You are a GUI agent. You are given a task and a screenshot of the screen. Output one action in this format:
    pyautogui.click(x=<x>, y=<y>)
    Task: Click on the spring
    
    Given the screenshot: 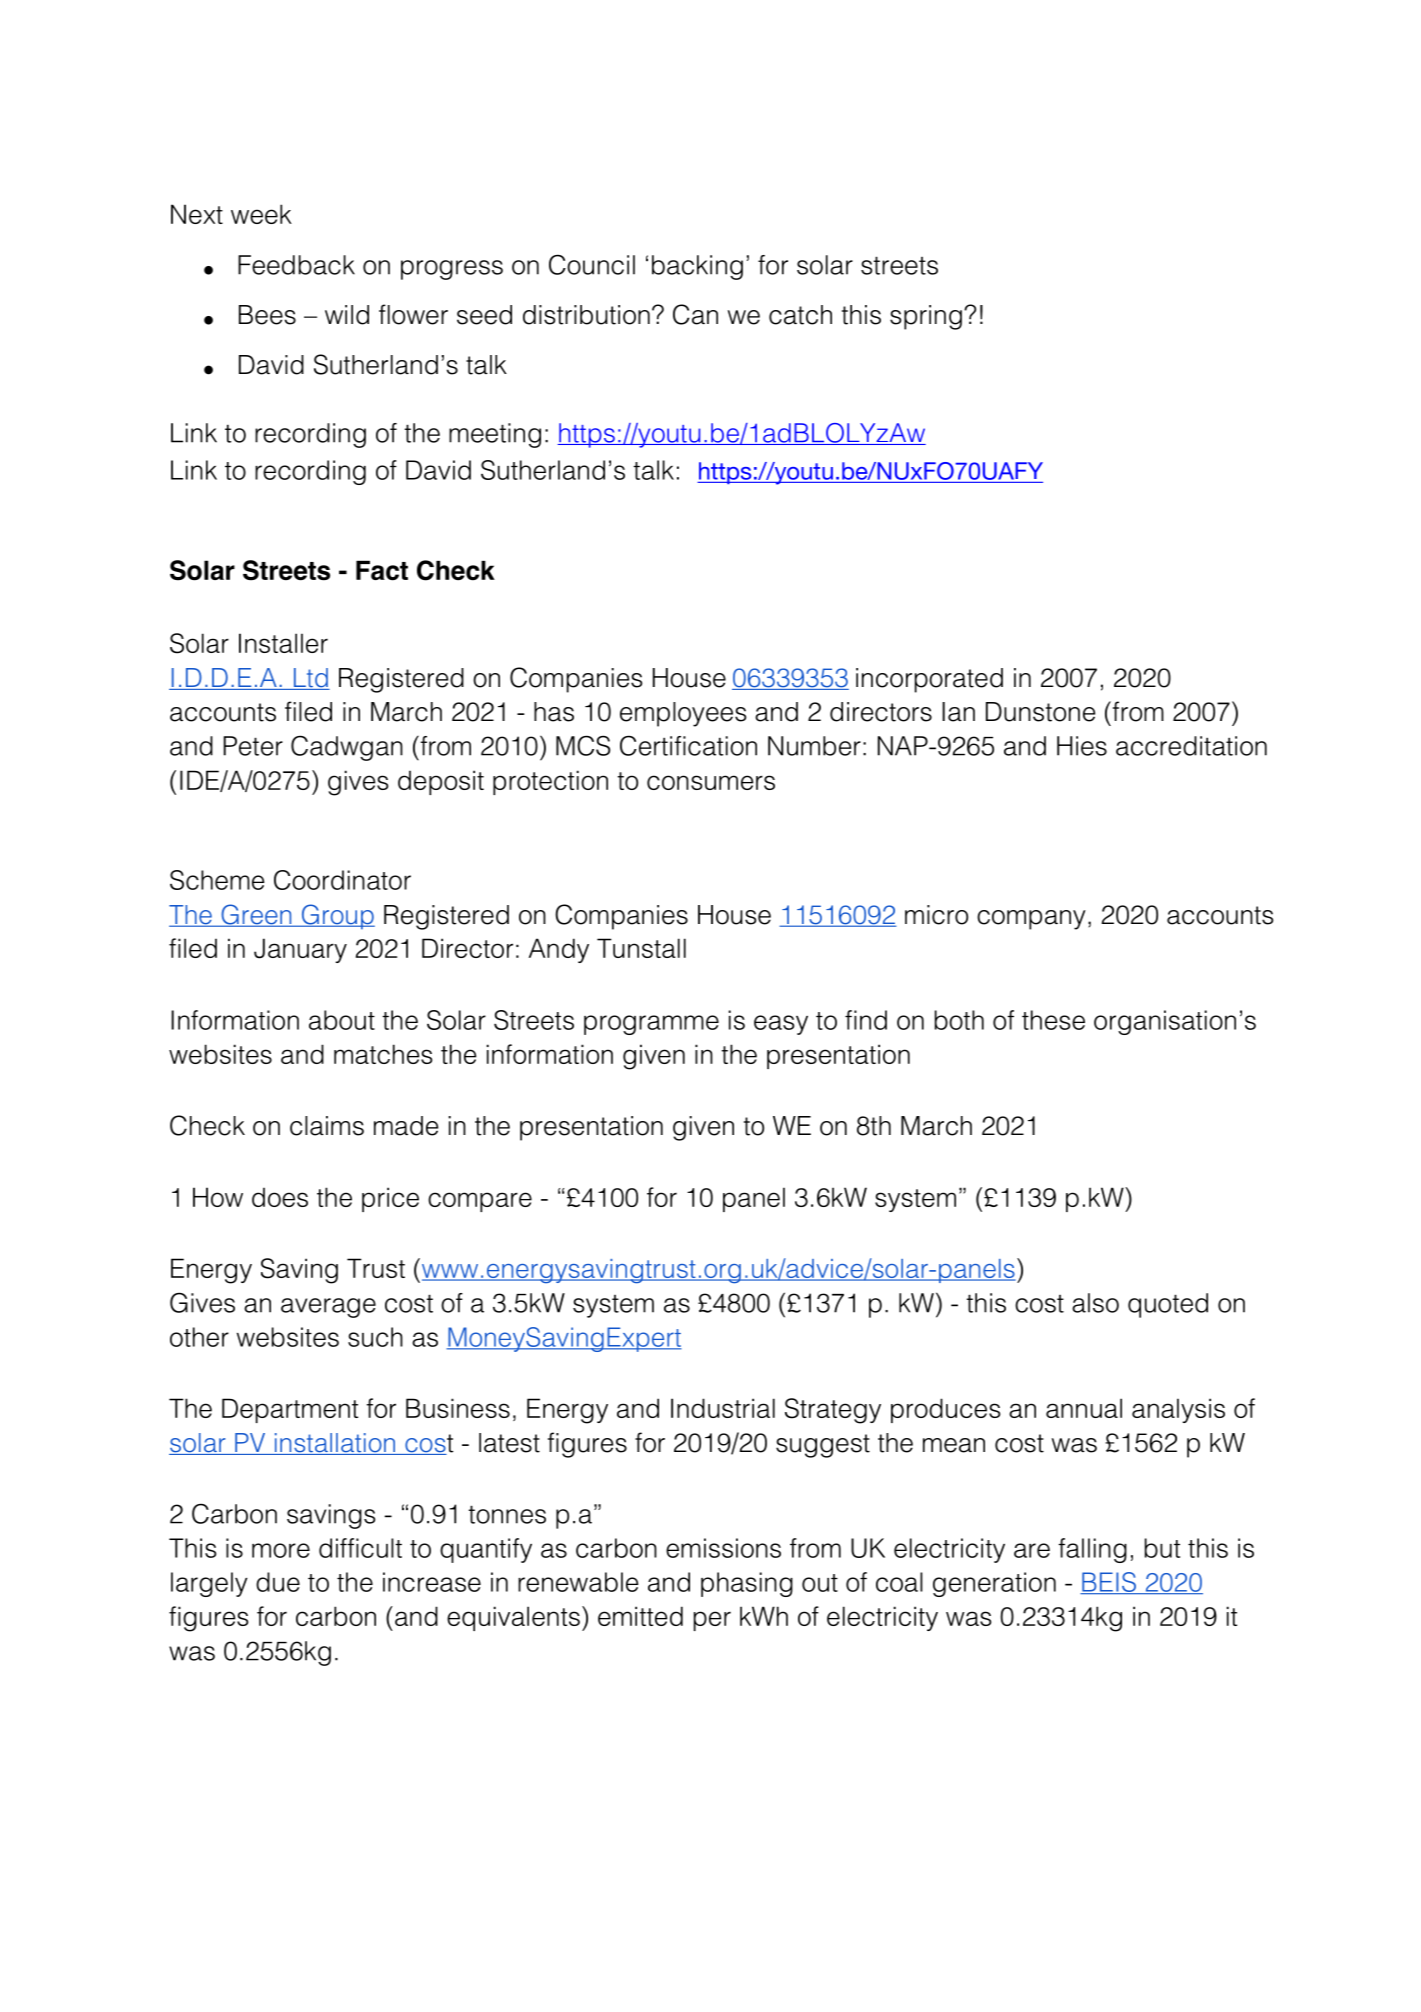 What is the action you would take?
    pyautogui.click(x=926, y=317)
